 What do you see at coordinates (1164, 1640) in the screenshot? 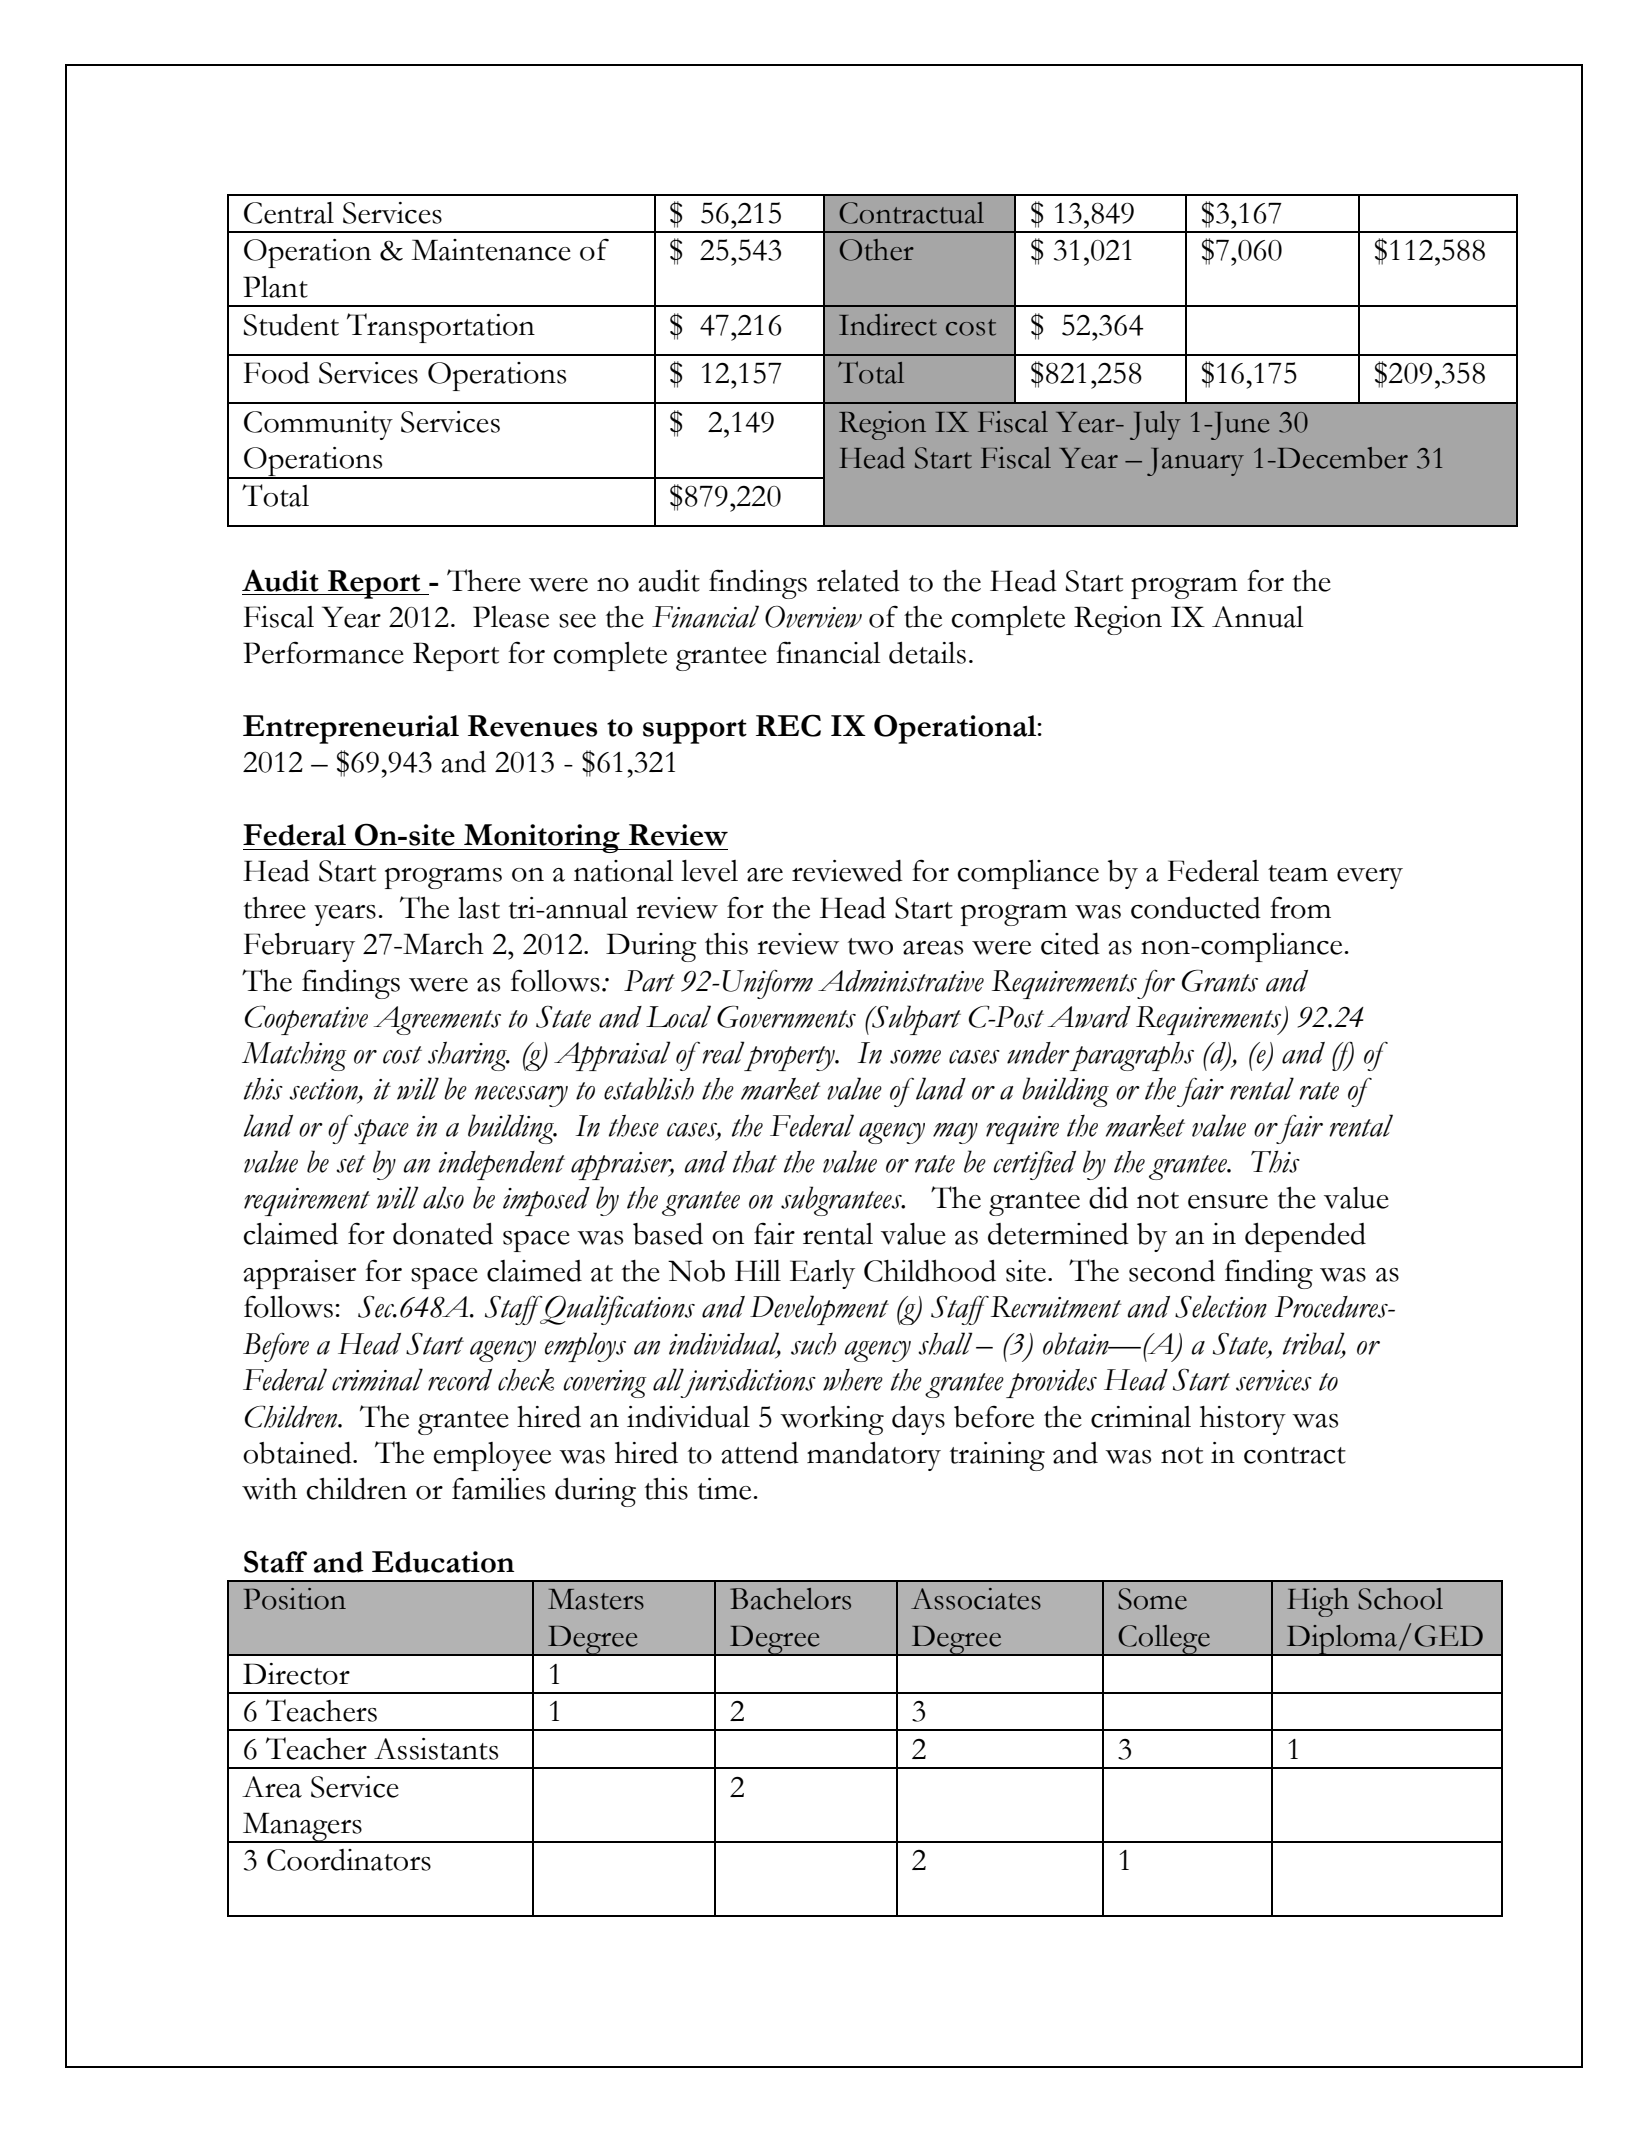
I see `College` at bounding box center [1164, 1640].
